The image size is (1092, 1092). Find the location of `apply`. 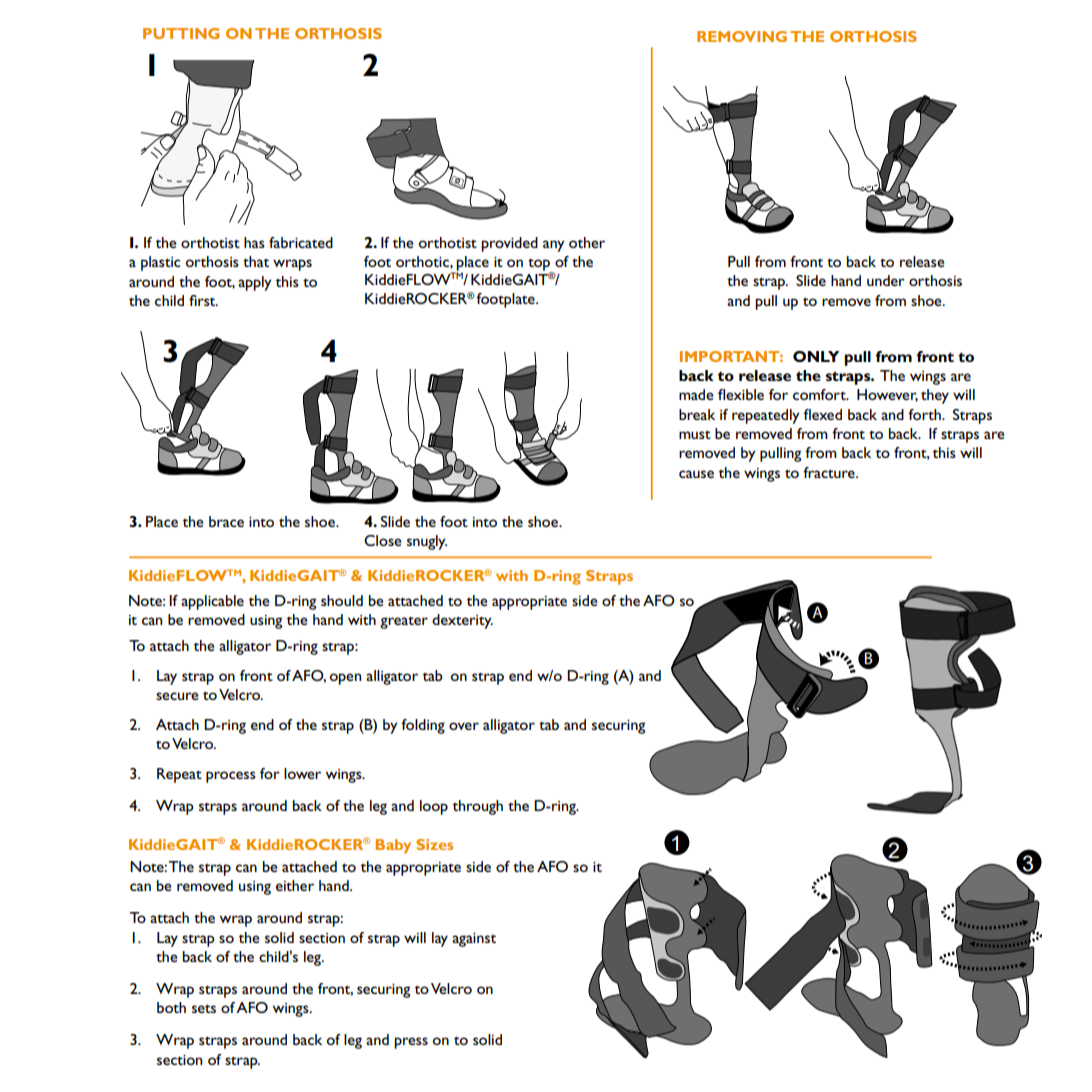

apply is located at coordinates (254, 283).
